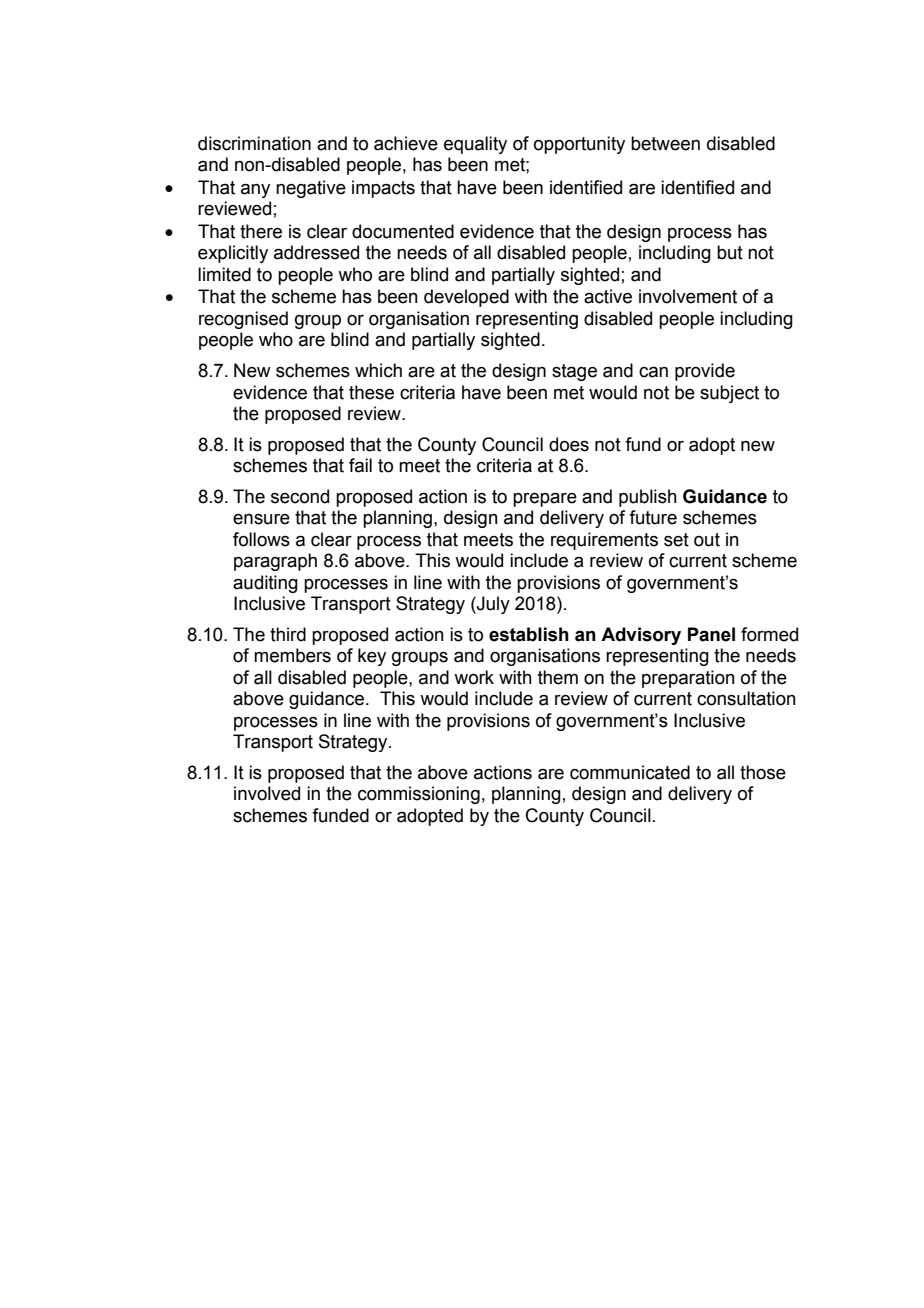  What do you see at coordinates (705, 372) in the screenshot?
I see `provide` at bounding box center [705, 372].
